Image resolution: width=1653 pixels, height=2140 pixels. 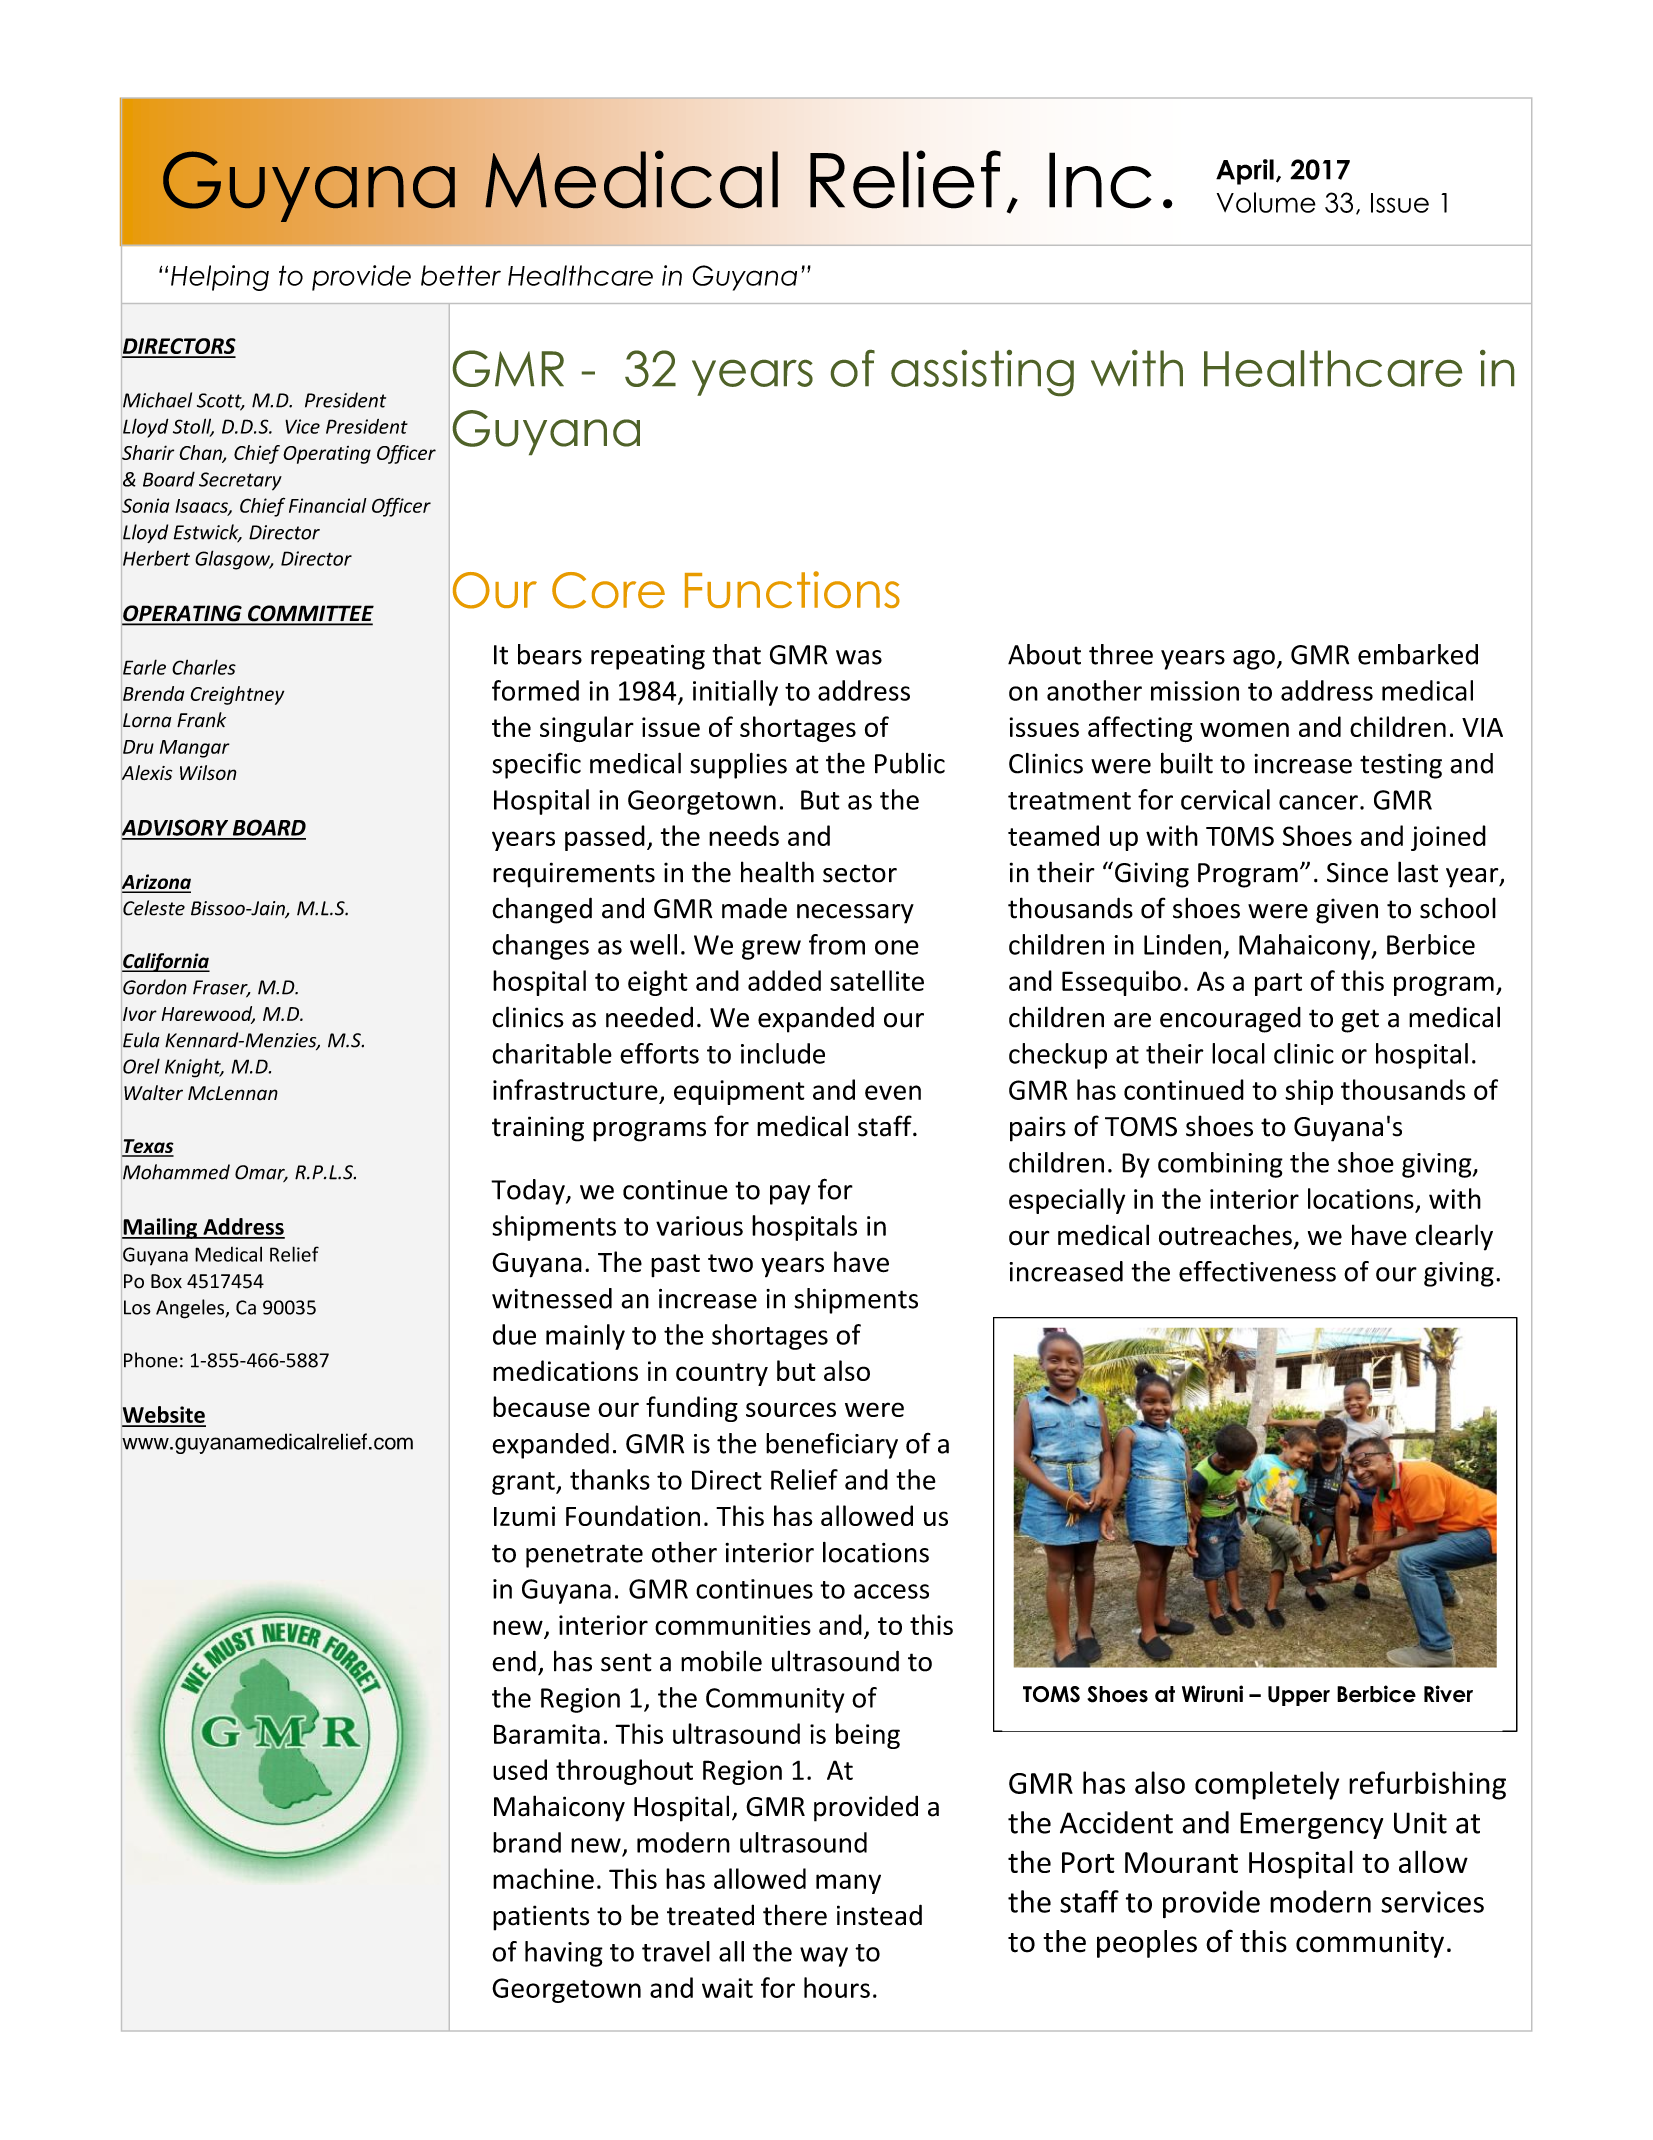 I want to click on effectiveness, so click(x=1257, y=1271).
